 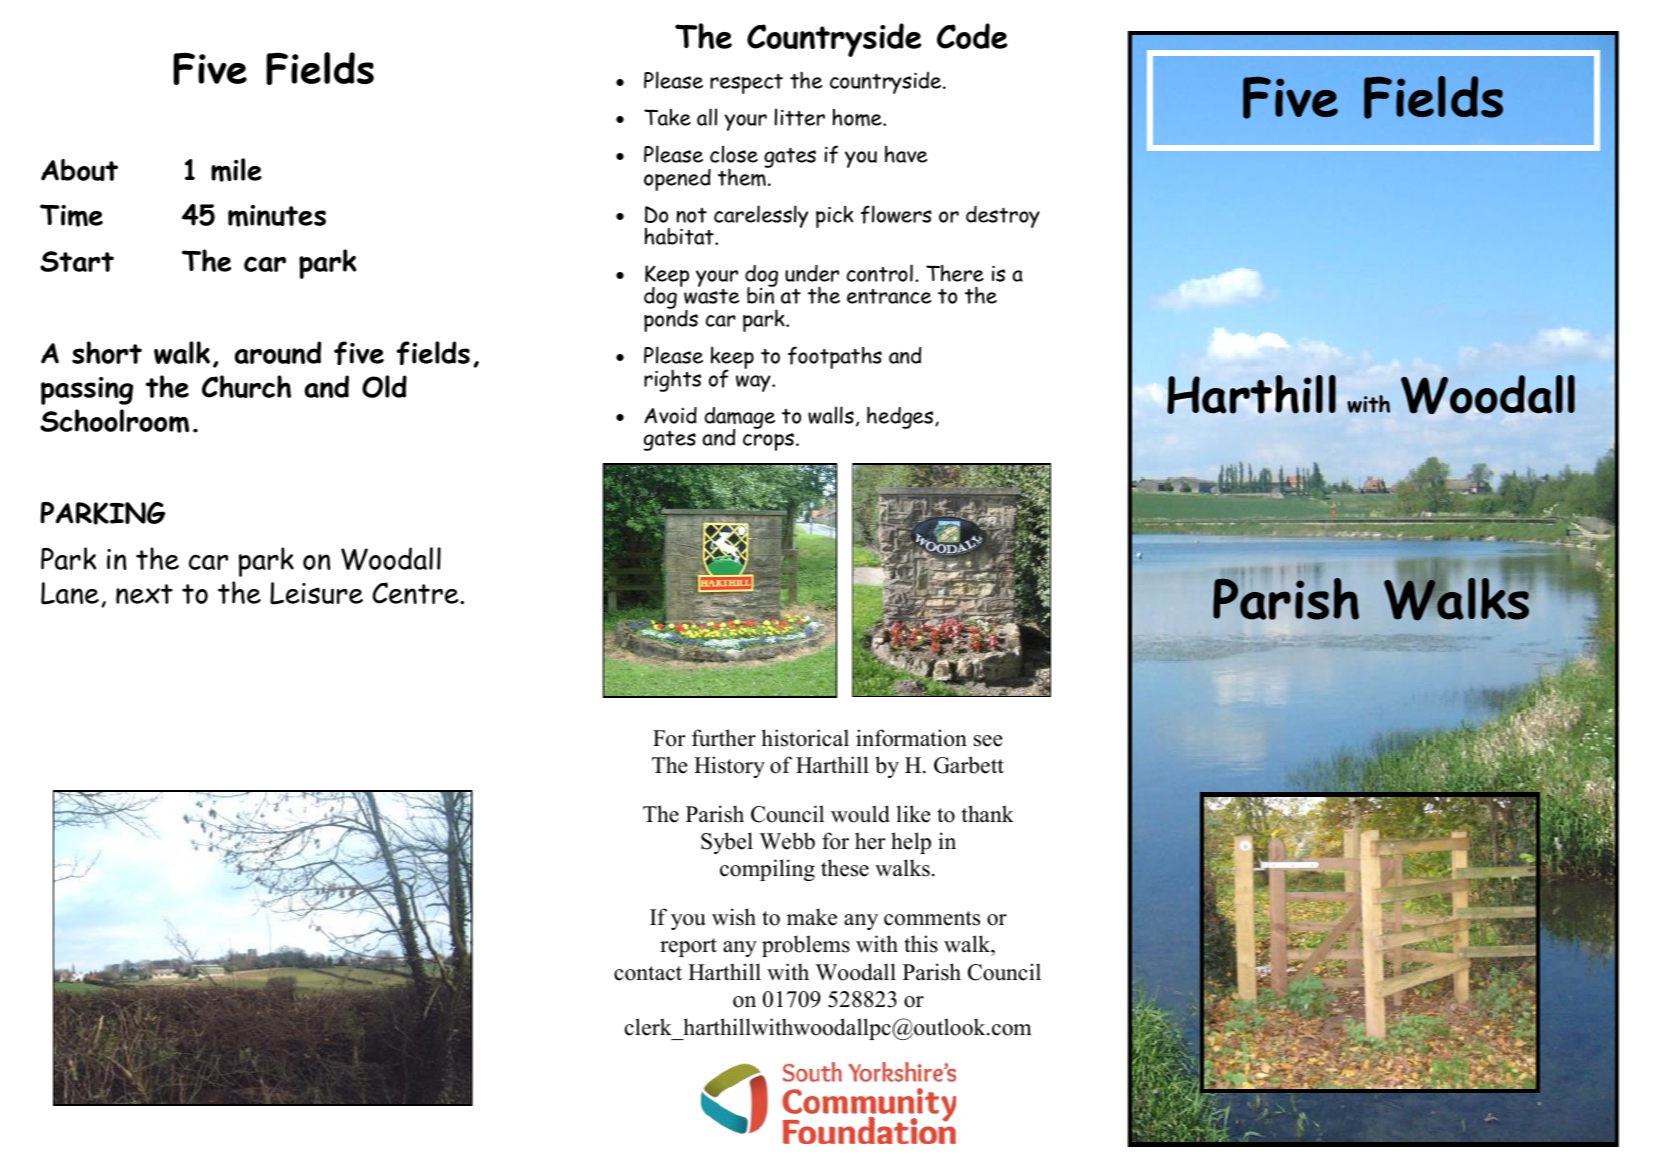 What do you see at coordinates (107, 352) in the image?
I see `short` at bounding box center [107, 352].
